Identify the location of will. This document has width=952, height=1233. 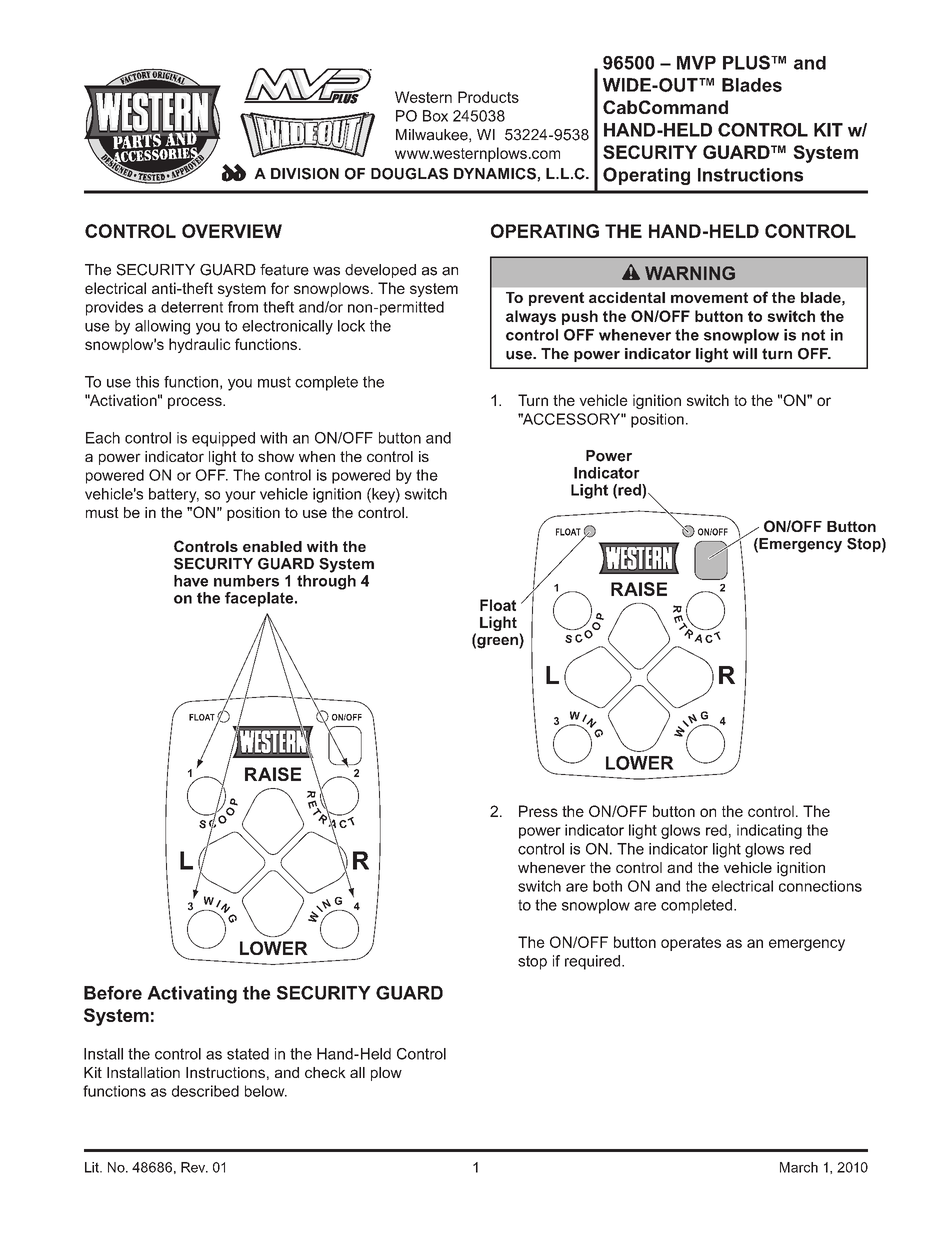
(745, 353).
